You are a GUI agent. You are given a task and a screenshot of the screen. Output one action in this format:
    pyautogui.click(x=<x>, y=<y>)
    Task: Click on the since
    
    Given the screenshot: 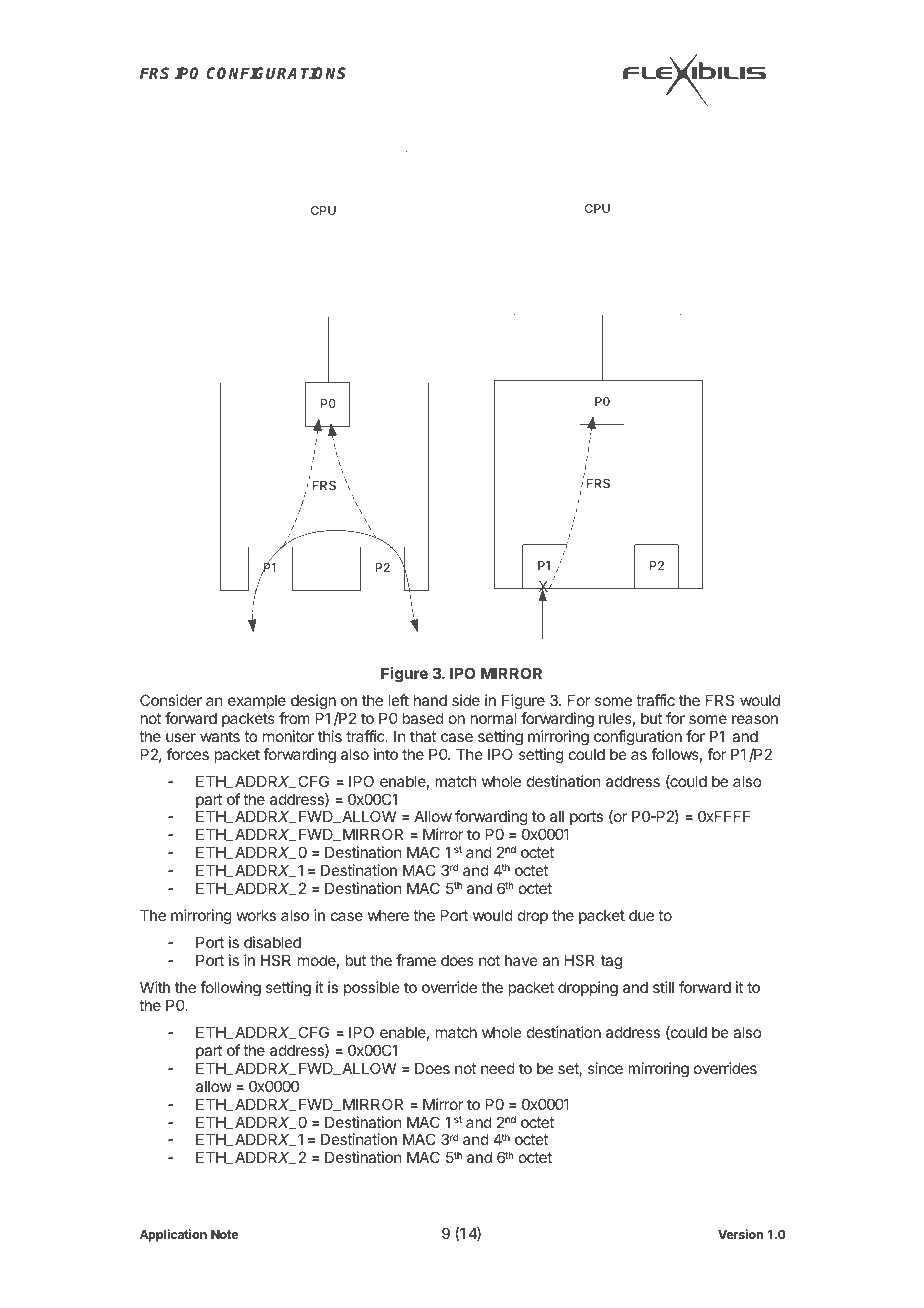 What is the action you would take?
    pyautogui.click(x=605, y=1068)
